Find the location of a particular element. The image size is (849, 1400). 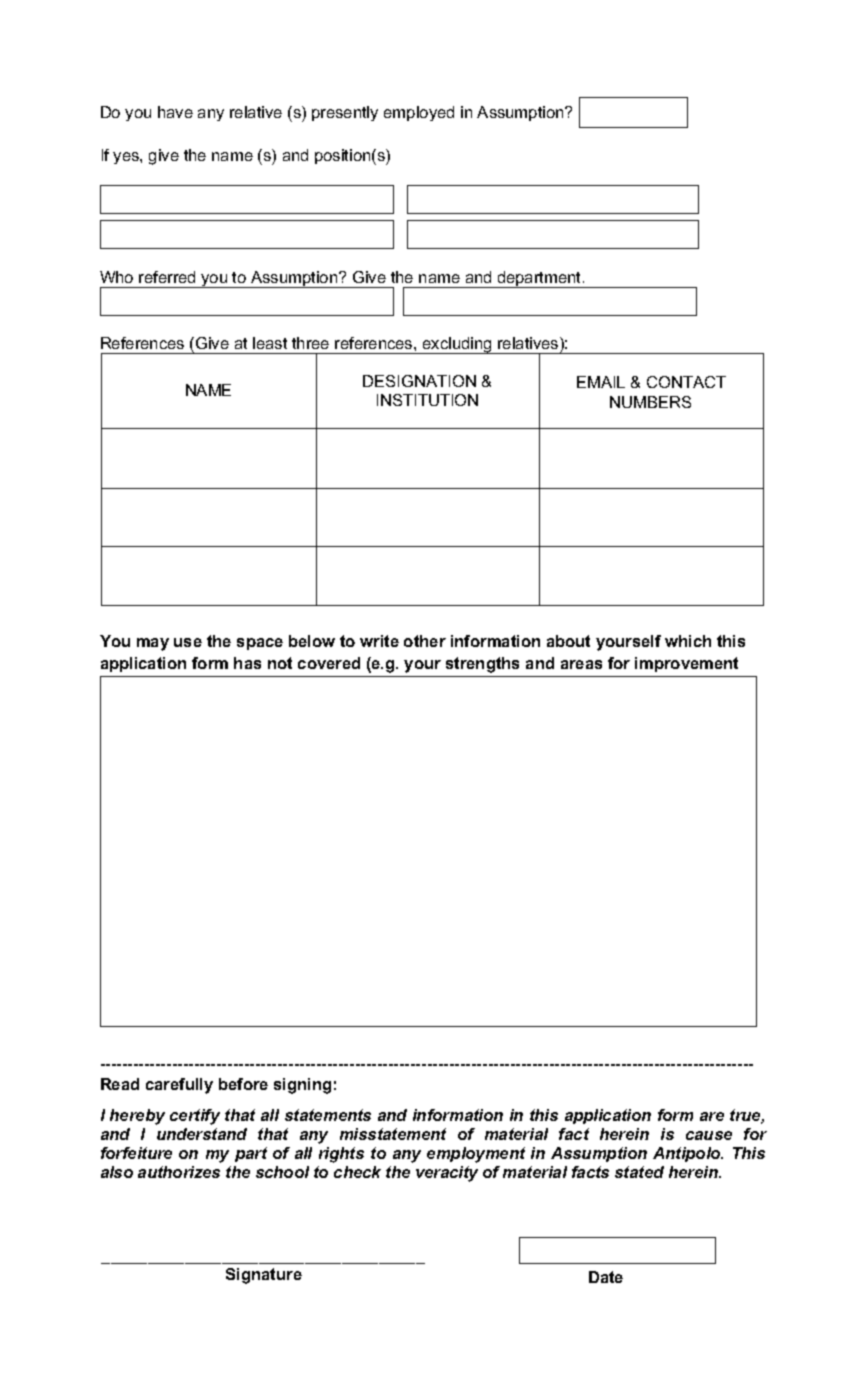

cause is located at coordinates (709, 1135).
